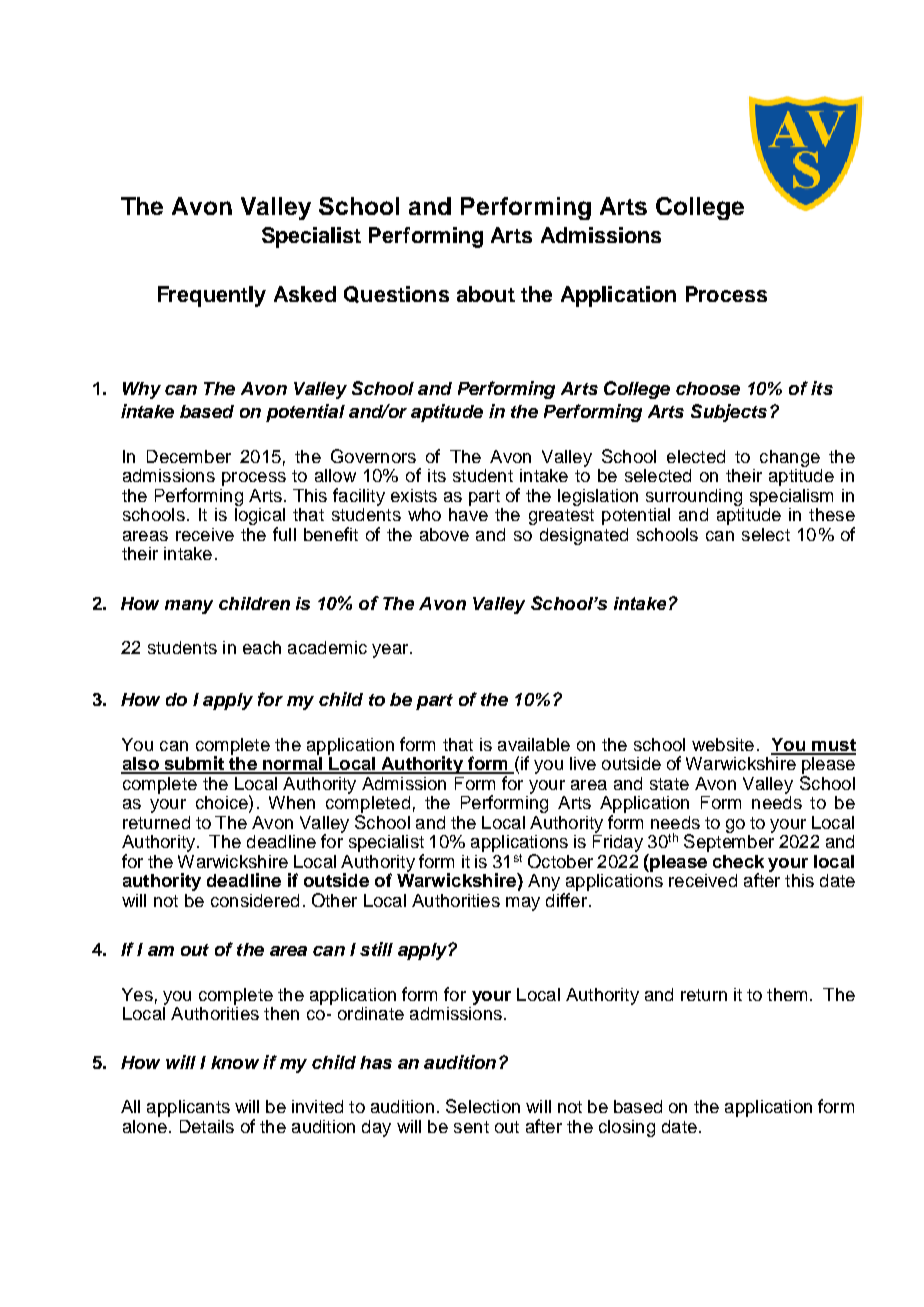 The height and width of the screenshot is (1307, 924). Describe the element at coordinates (188, 1108) in the screenshot. I see `applicants` at that location.
